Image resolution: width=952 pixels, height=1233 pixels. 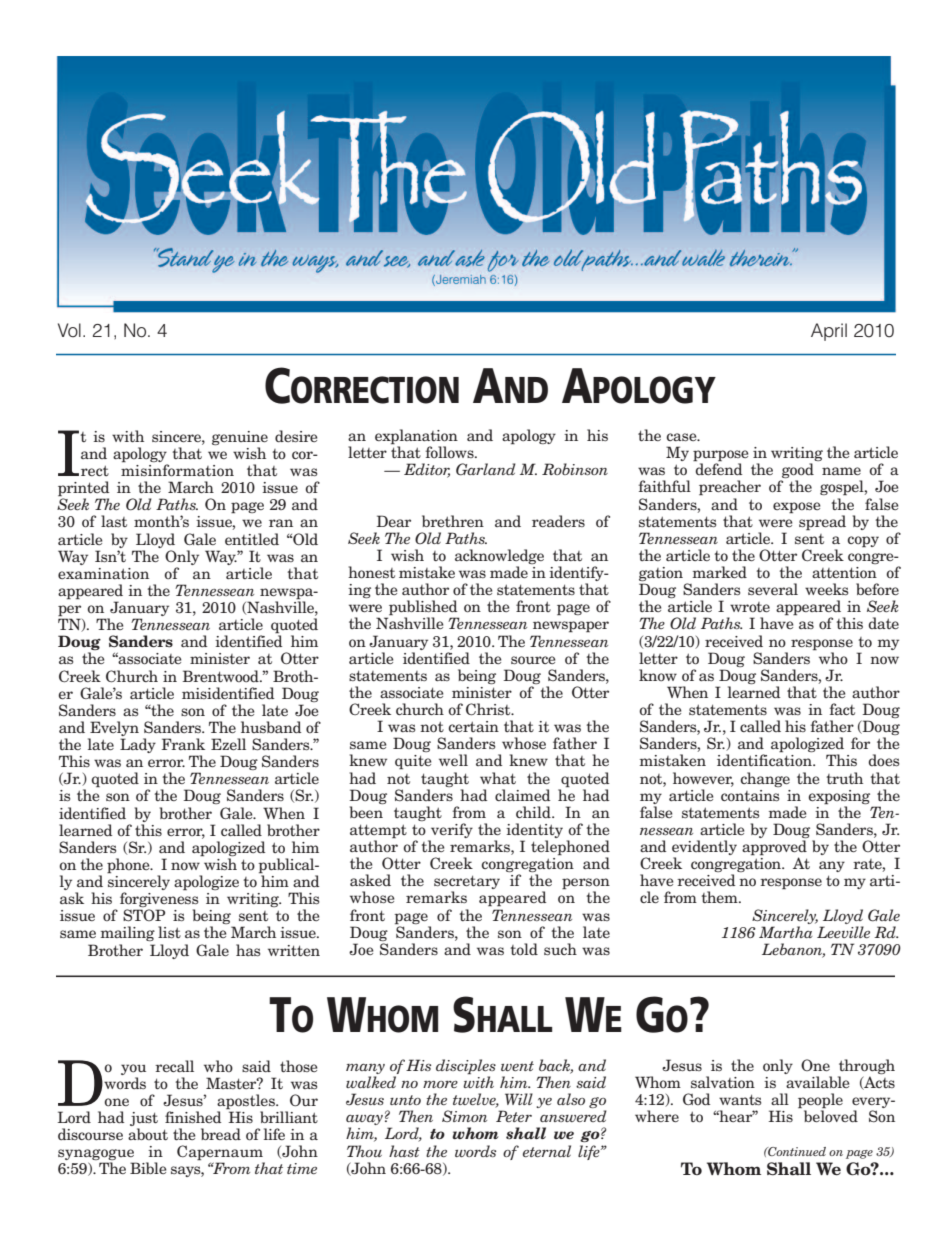 I want to click on purpose, so click(x=721, y=457).
